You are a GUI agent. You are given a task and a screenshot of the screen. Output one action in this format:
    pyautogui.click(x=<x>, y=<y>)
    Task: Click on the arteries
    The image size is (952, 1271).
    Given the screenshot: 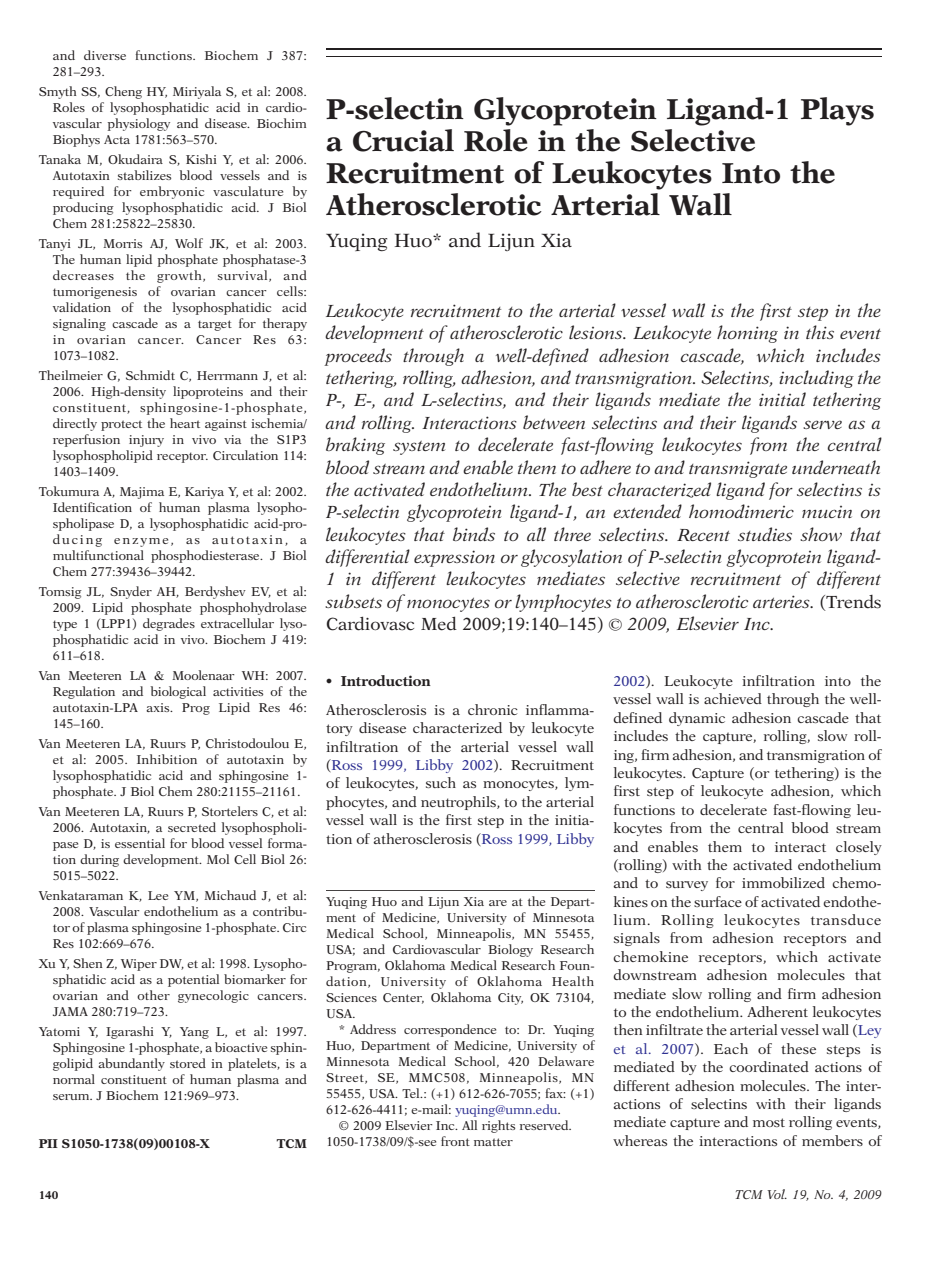 What is the action you would take?
    pyautogui.click(x=782, y=601)
